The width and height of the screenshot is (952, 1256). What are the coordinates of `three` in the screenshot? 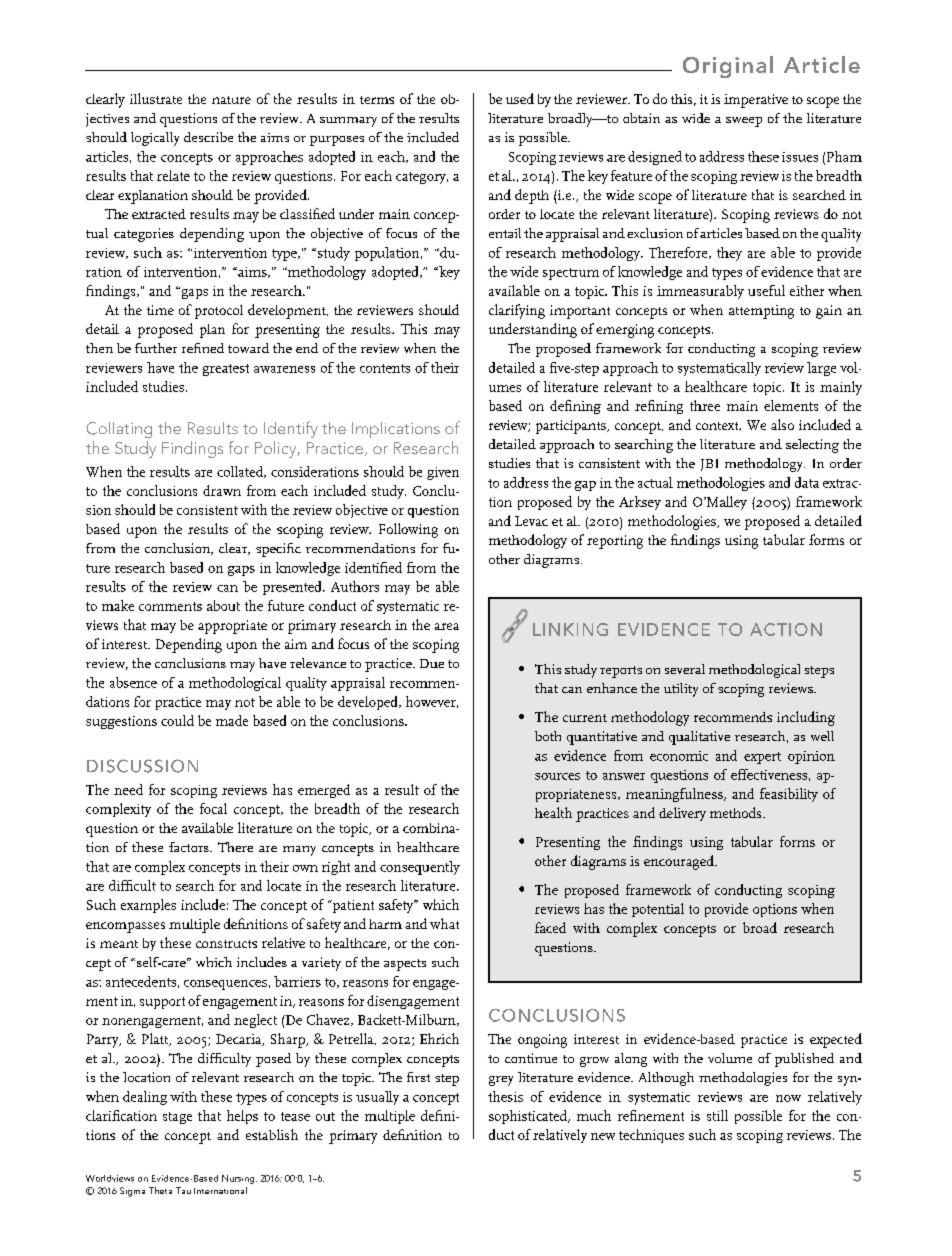 It's located at (705, 405).
